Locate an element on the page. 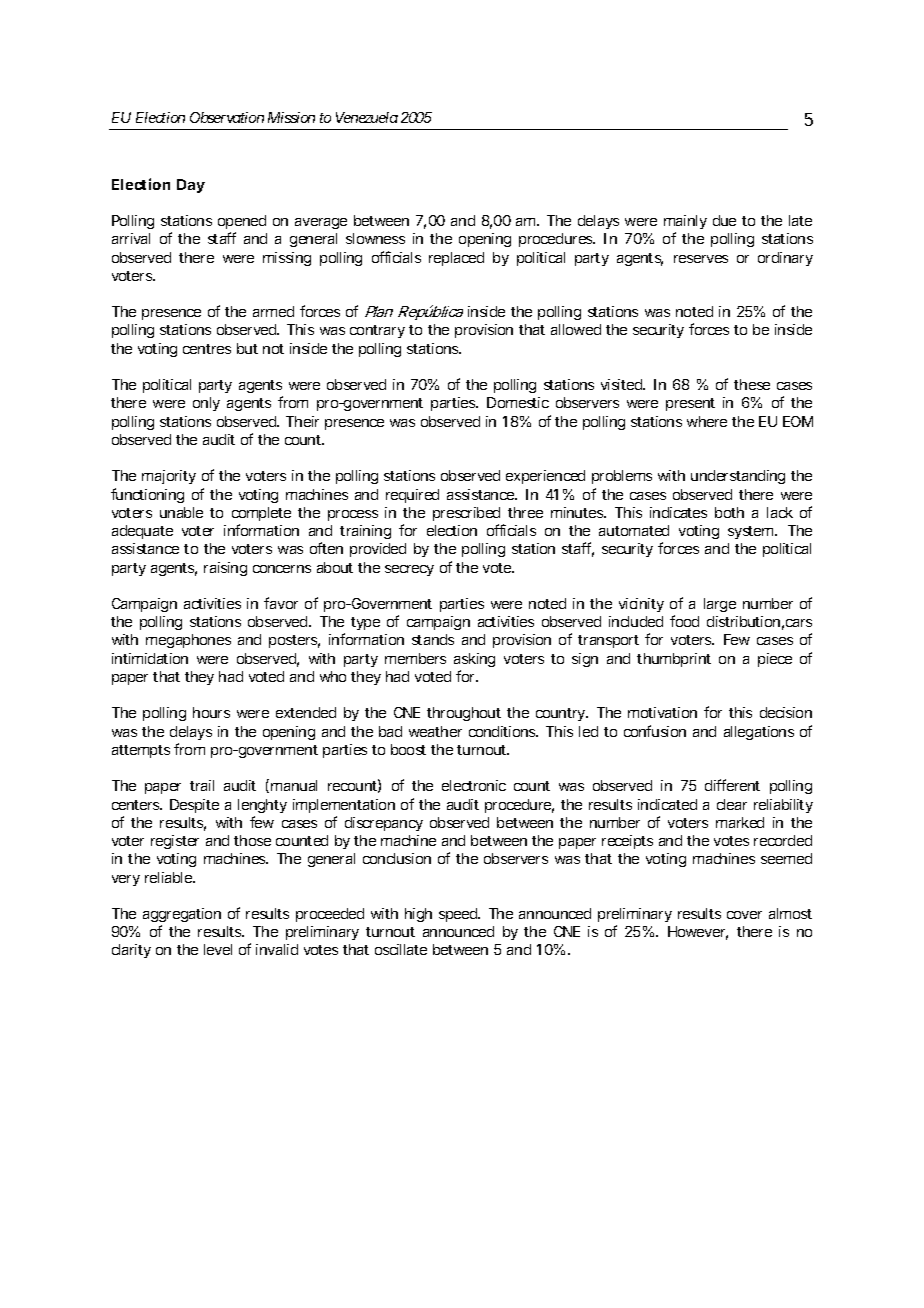 Image resolution: width=924 pixels, height=1308 pixels. aggregation is located at coordinates (182, 915).
